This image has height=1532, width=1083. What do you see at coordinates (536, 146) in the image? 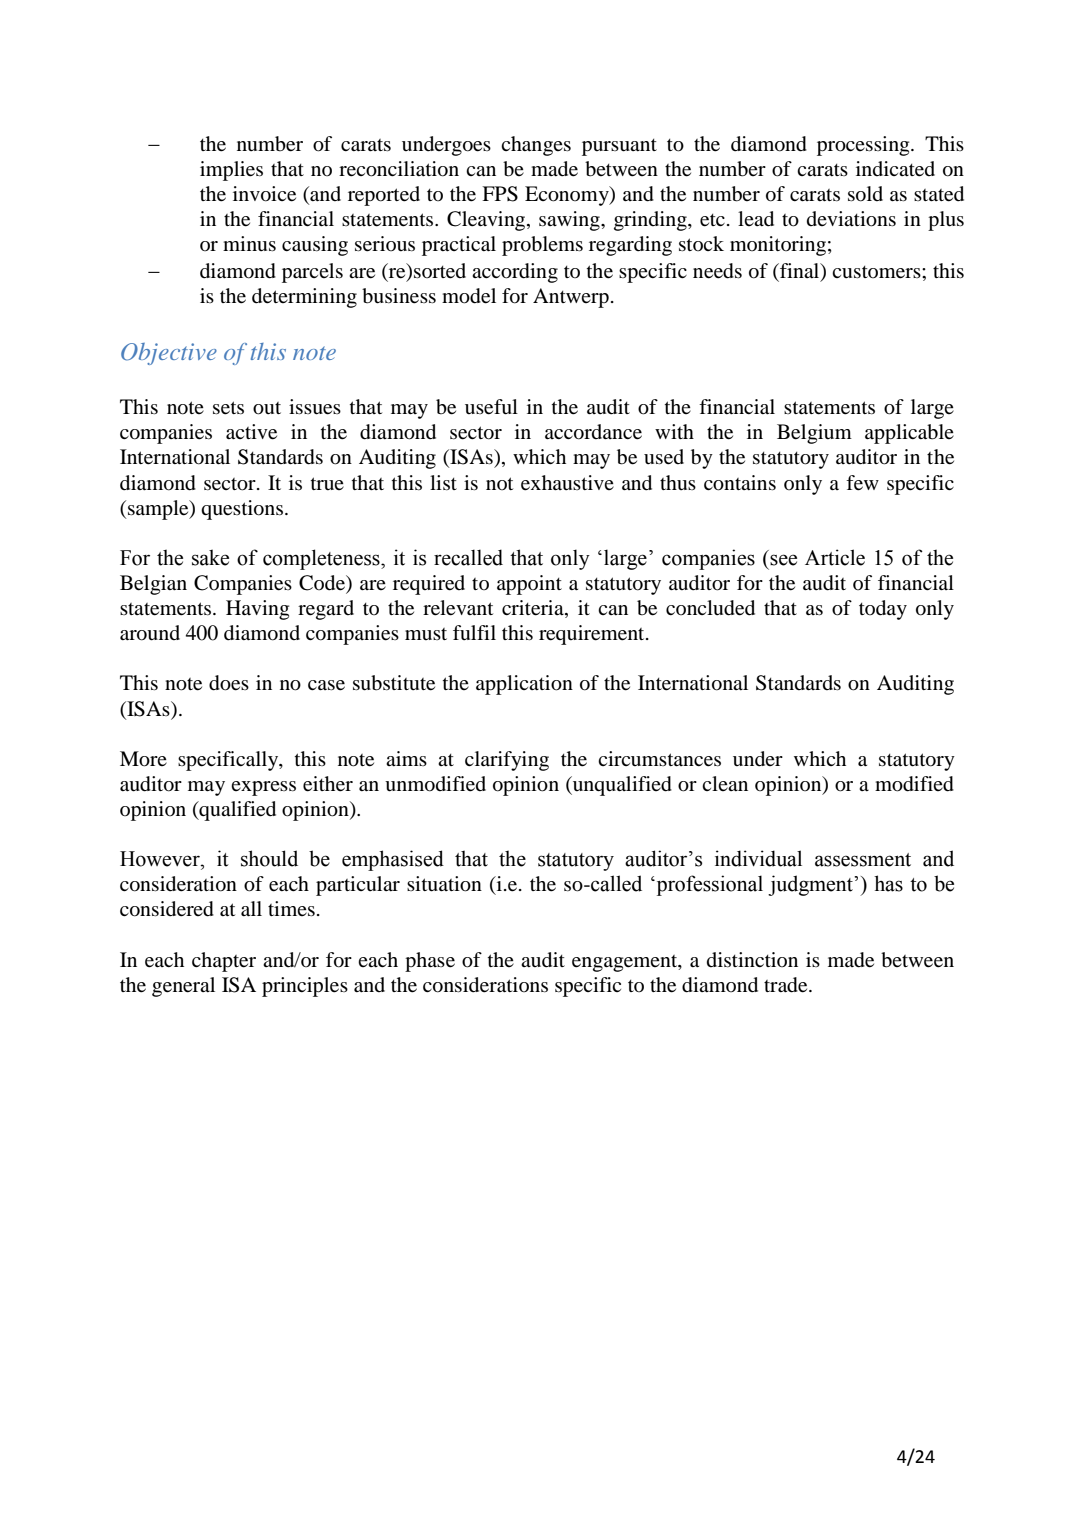
I see `changes` at bounding box center [536, 146].
